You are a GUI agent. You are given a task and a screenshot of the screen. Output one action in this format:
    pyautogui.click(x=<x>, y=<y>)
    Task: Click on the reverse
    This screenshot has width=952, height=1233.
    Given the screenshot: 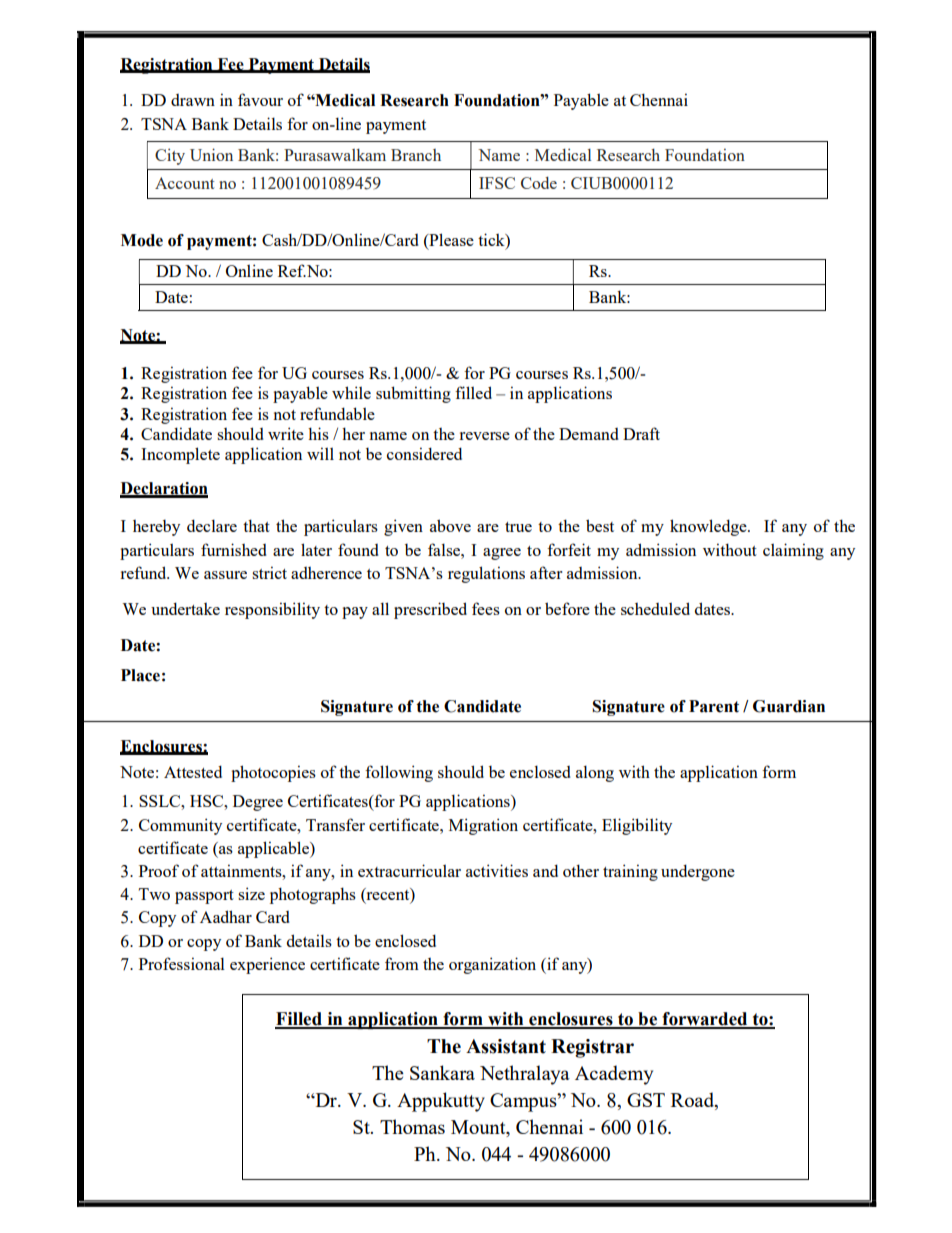 What is the action you would take?
    pyautogui.click(x=484, y=436)
